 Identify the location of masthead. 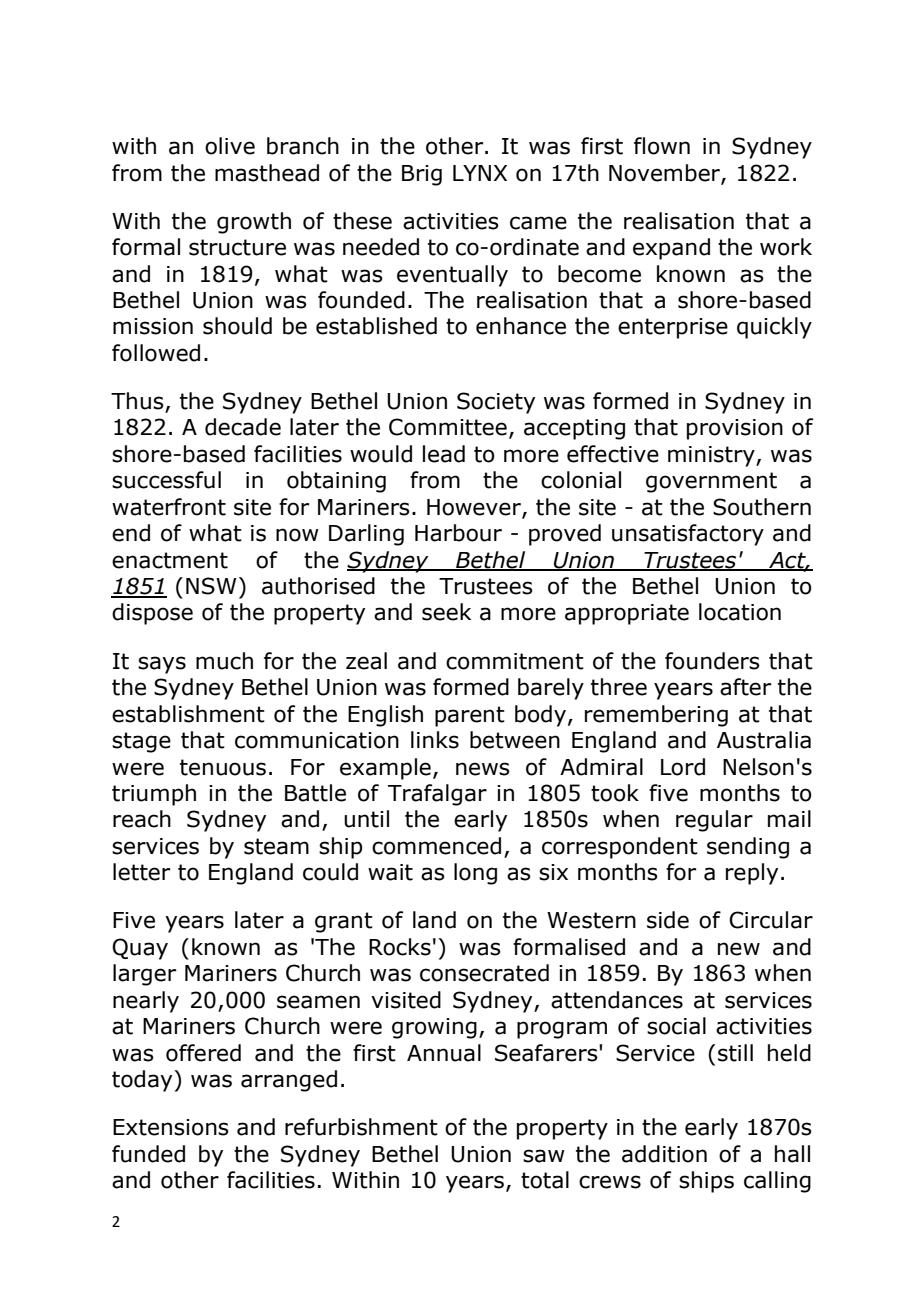
(267, 173).
